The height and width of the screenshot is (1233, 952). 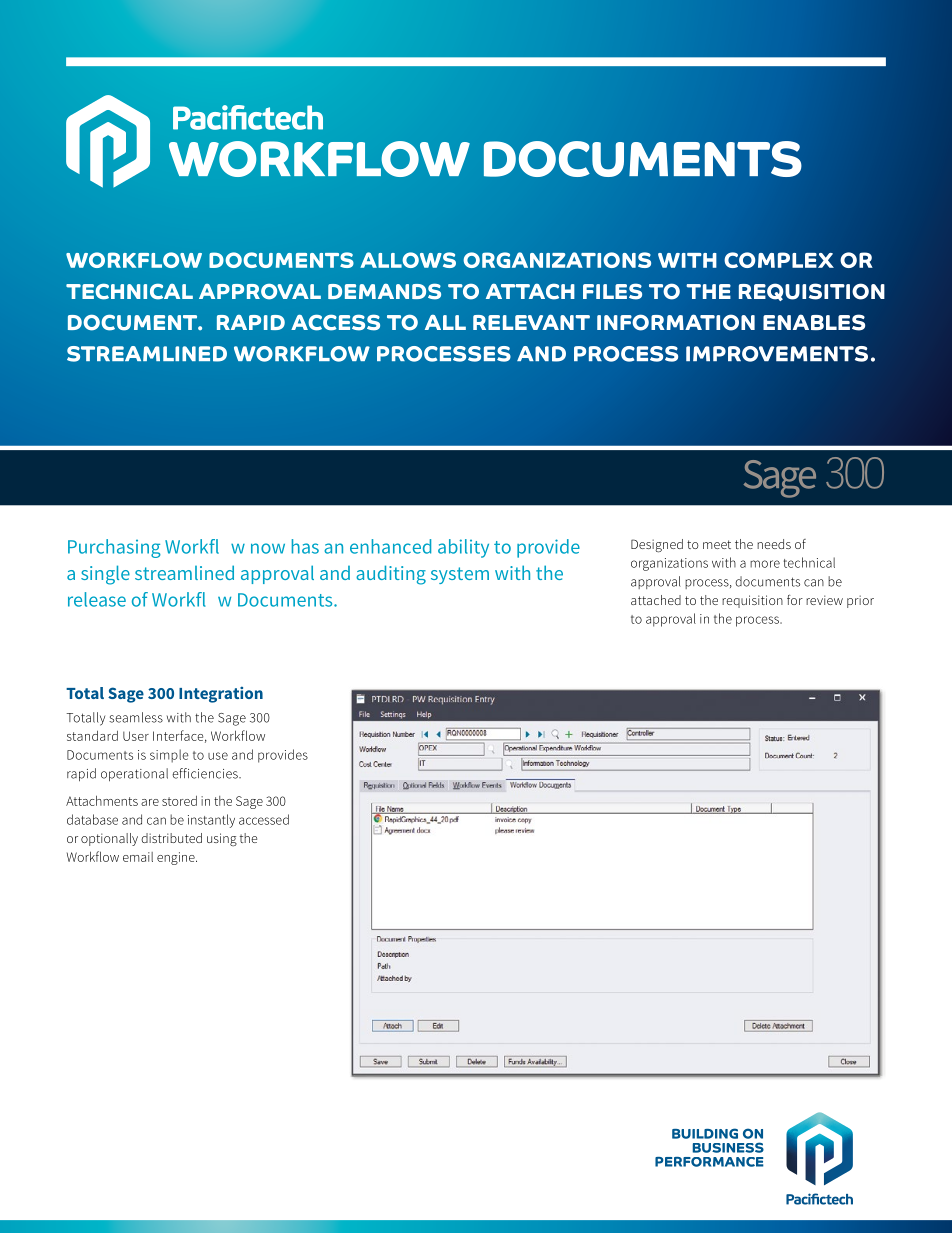 I want to click on Integration, so click(x=221, y=694).
